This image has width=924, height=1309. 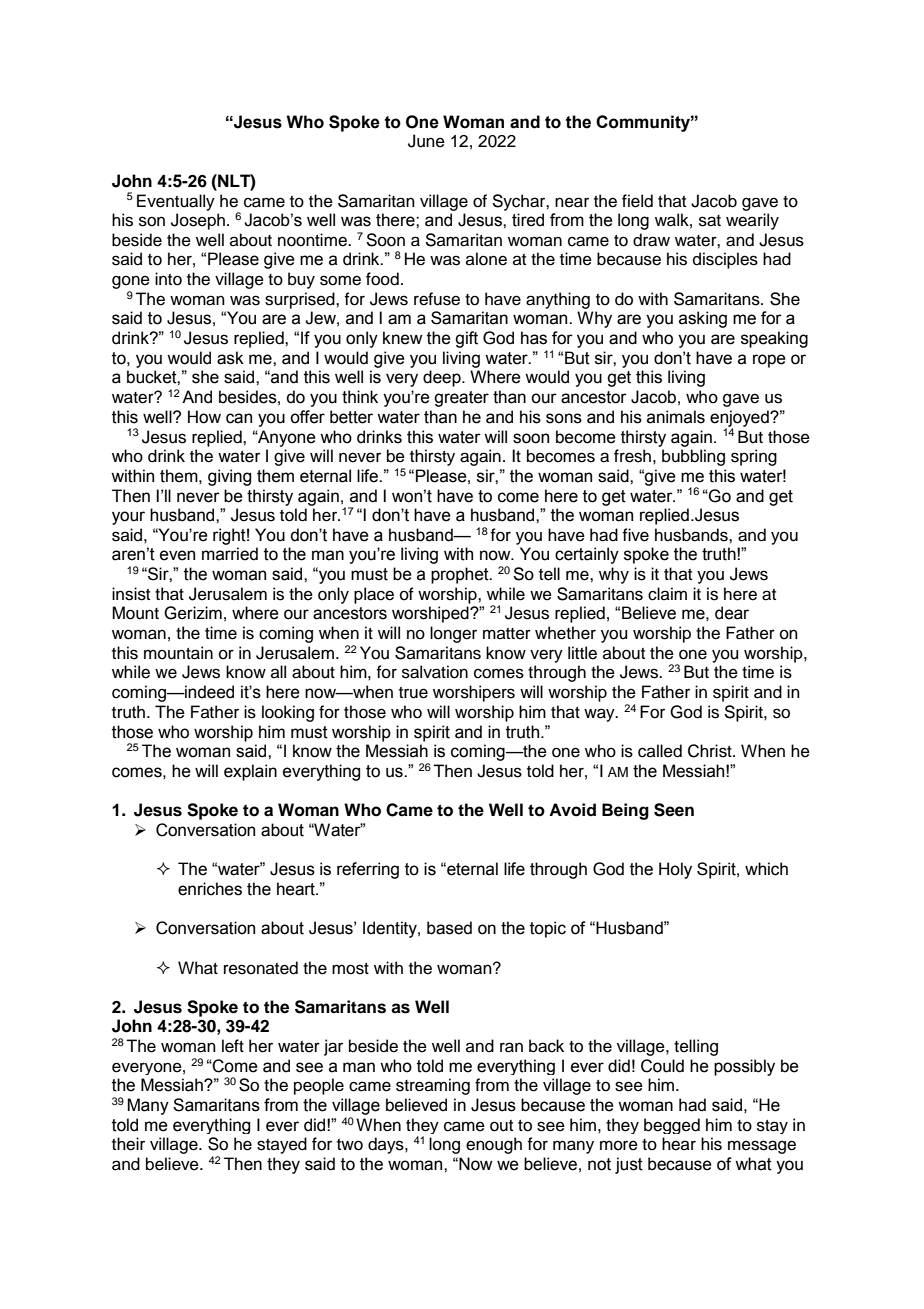 I want to click on enough, so click(x=494, y=1145).
